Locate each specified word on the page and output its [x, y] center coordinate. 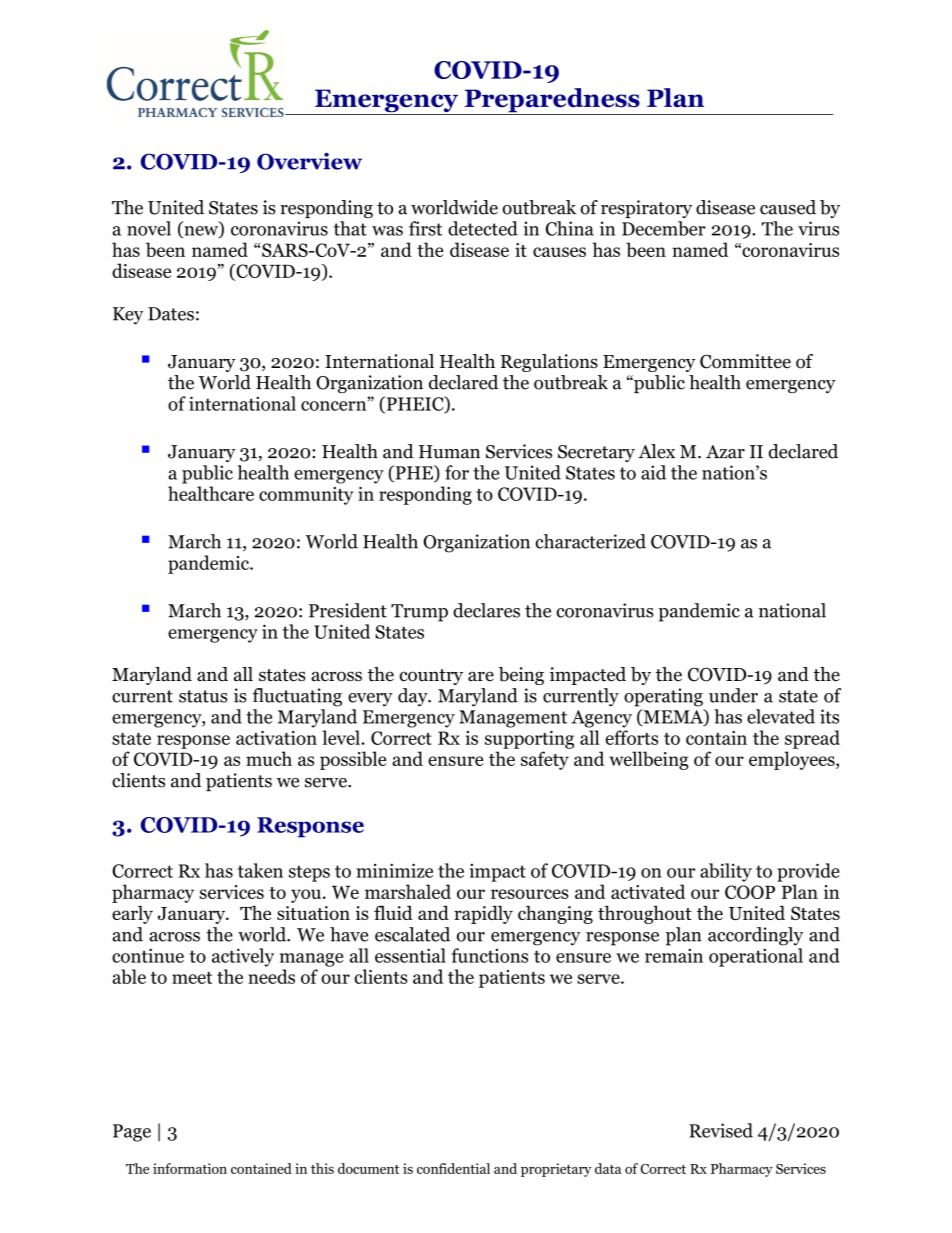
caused [788, 207]
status [203, 696]
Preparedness [552, 101]
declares [486, 610]
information [190, 1168]
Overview [309, 161]
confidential [453, 1168]
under [733, 695]
